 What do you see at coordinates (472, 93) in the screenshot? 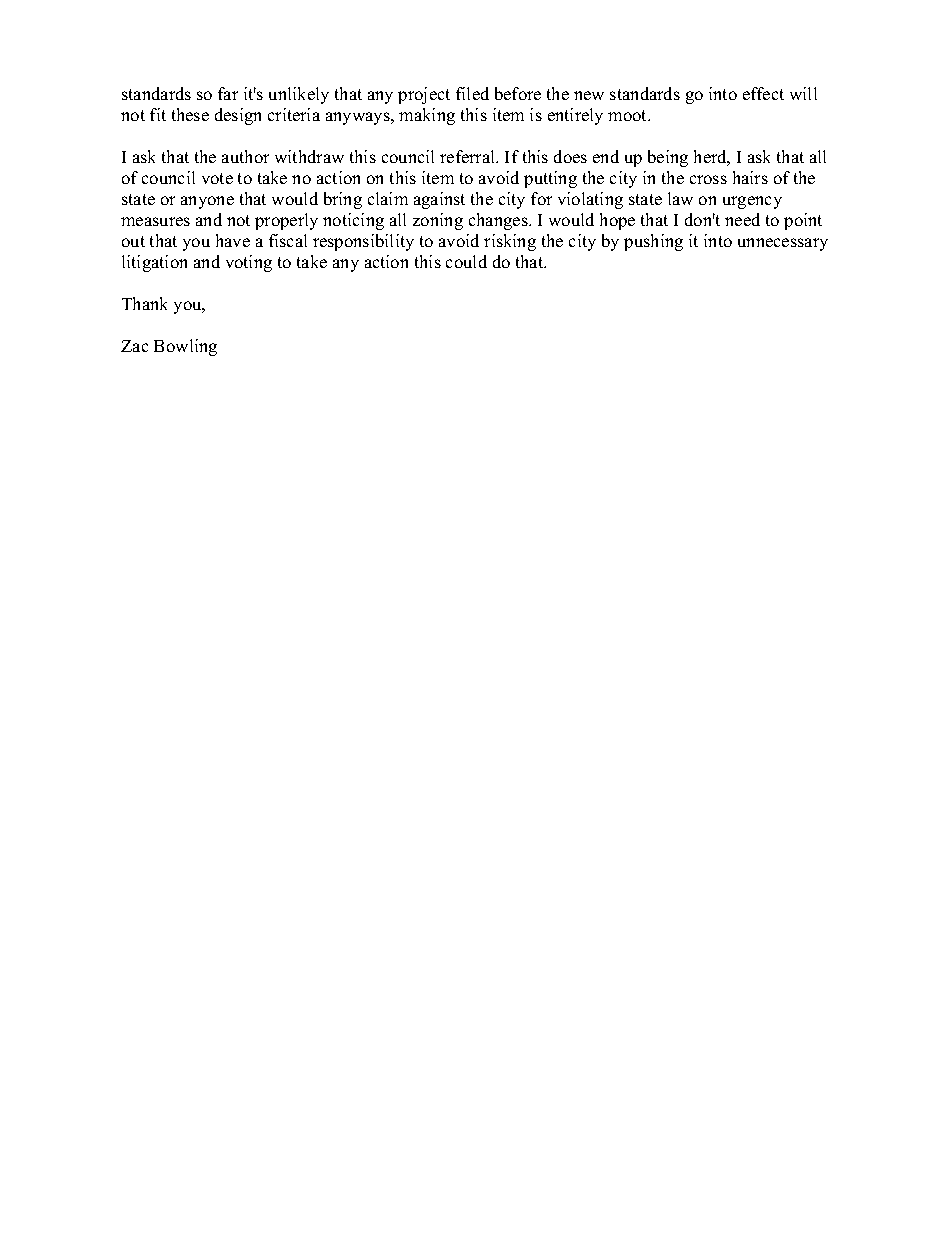
I see `filed` at bounding box center [472, 93].
